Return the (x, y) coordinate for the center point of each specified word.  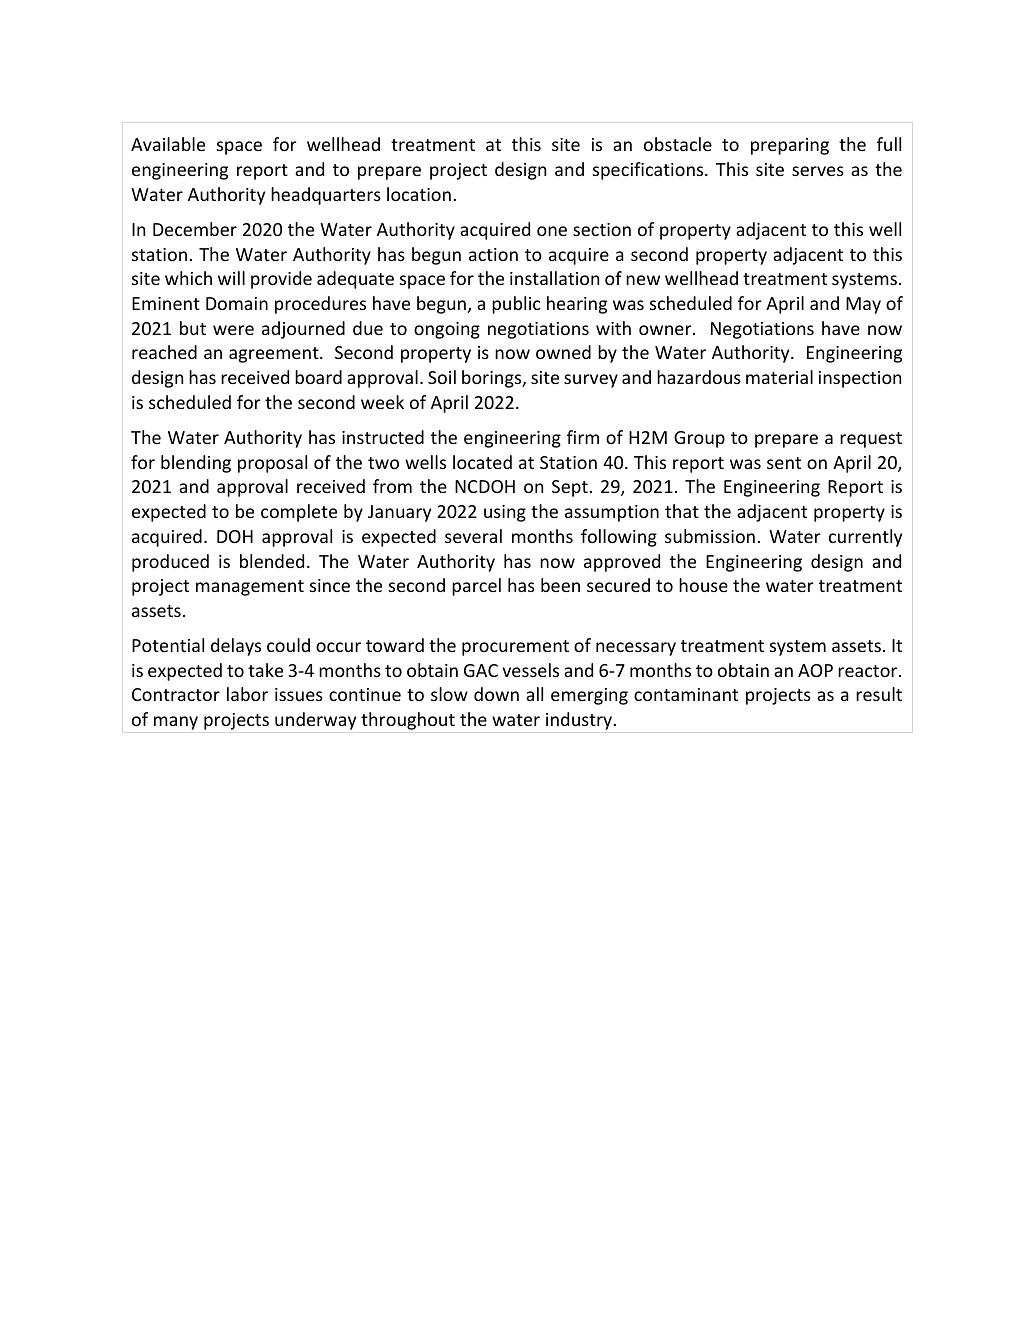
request (871, 440)
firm (583, 437)
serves (818, 171)
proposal (272, 464)
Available (168, 144)
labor (247, 694)
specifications (649, 171)
